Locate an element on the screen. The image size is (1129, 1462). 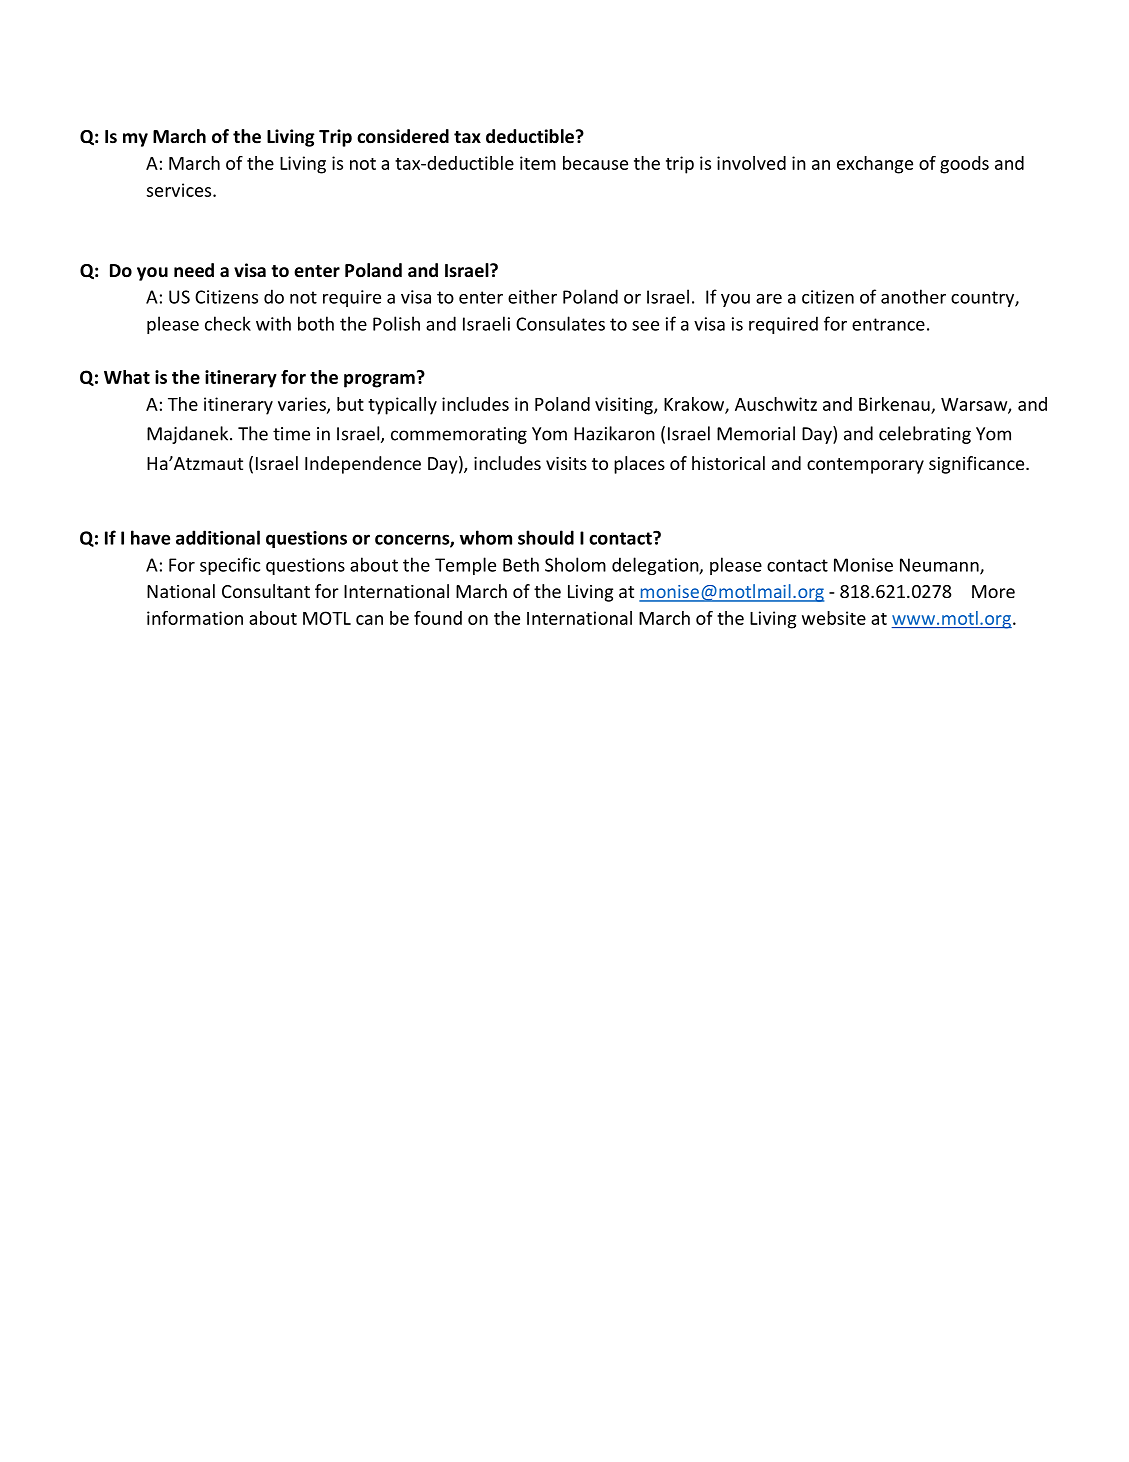
item is located at coordinates (538, 163).
